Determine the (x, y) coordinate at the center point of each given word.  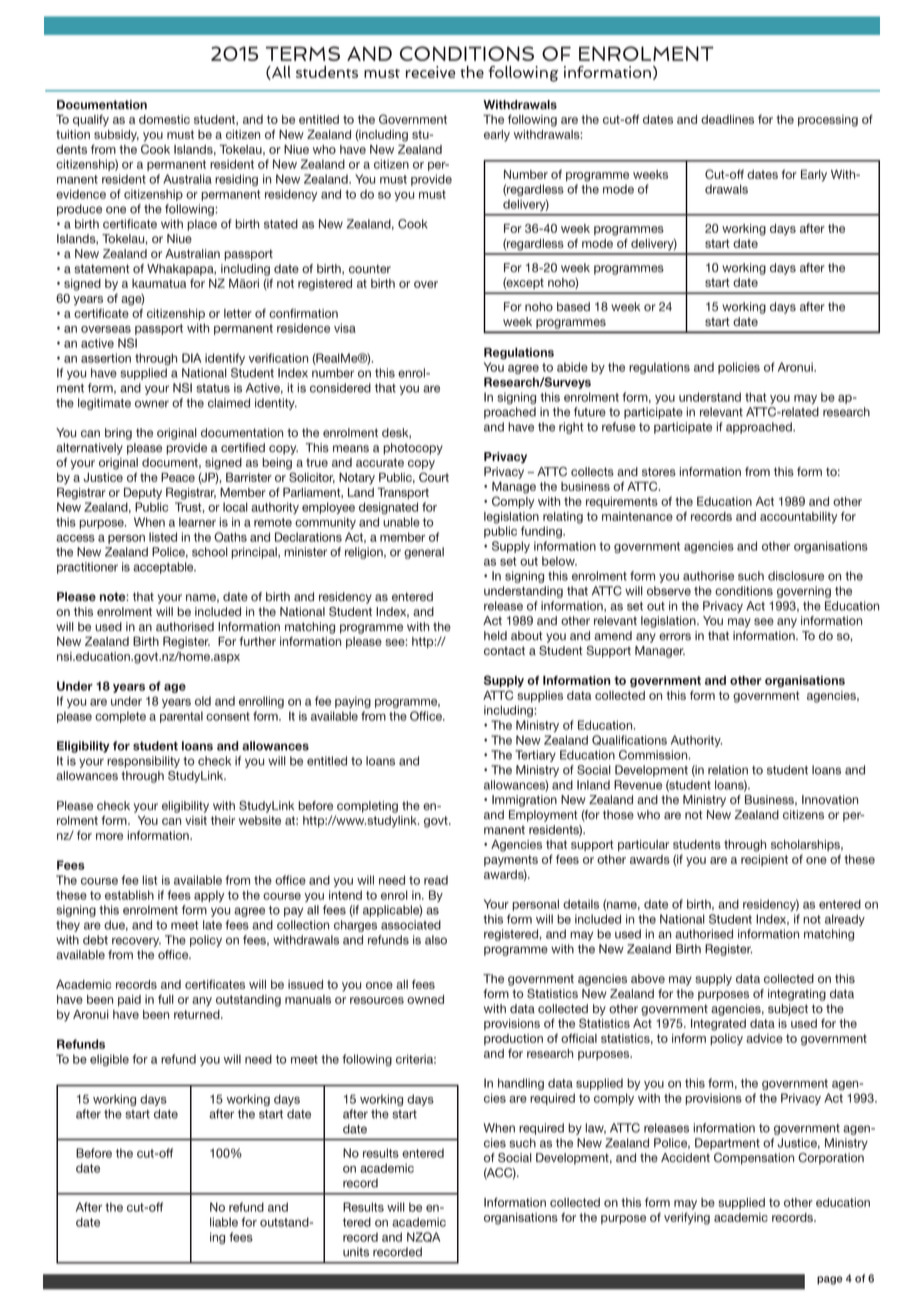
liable (224, 1222)
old (203, 701)
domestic (164, 119)
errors (675, 636)
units (356, 1252)
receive (430, 72)
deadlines (727, 119)
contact (504, 650)
